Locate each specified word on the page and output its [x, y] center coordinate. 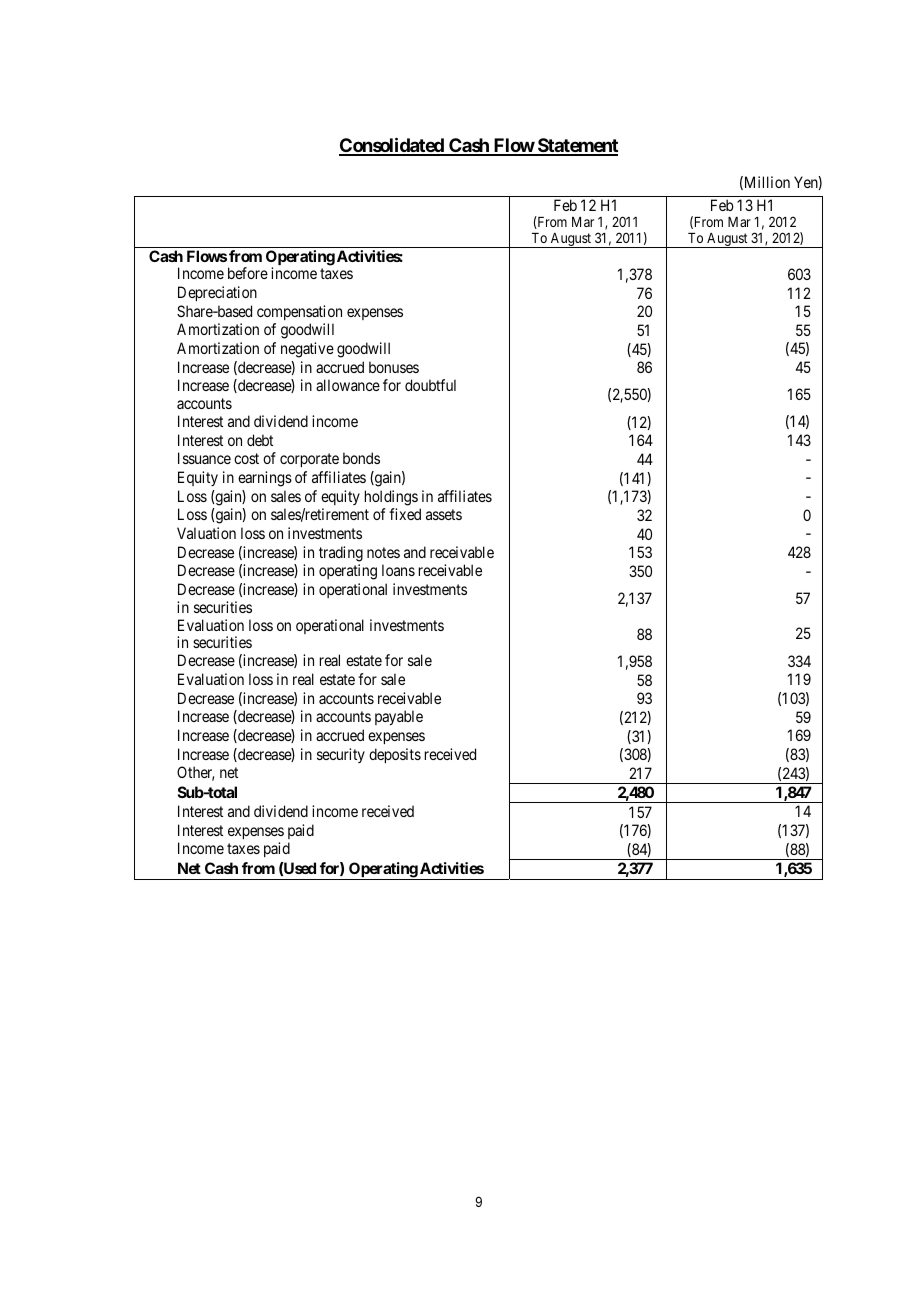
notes [383, 552]
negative [307, 350]
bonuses [394, 367]
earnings [265, 479]
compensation [299, 312]
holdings [391, 498]
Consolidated [392, 146]
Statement [577, 146]
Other [195, 773]
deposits [395, 755]
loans [398, 570]
